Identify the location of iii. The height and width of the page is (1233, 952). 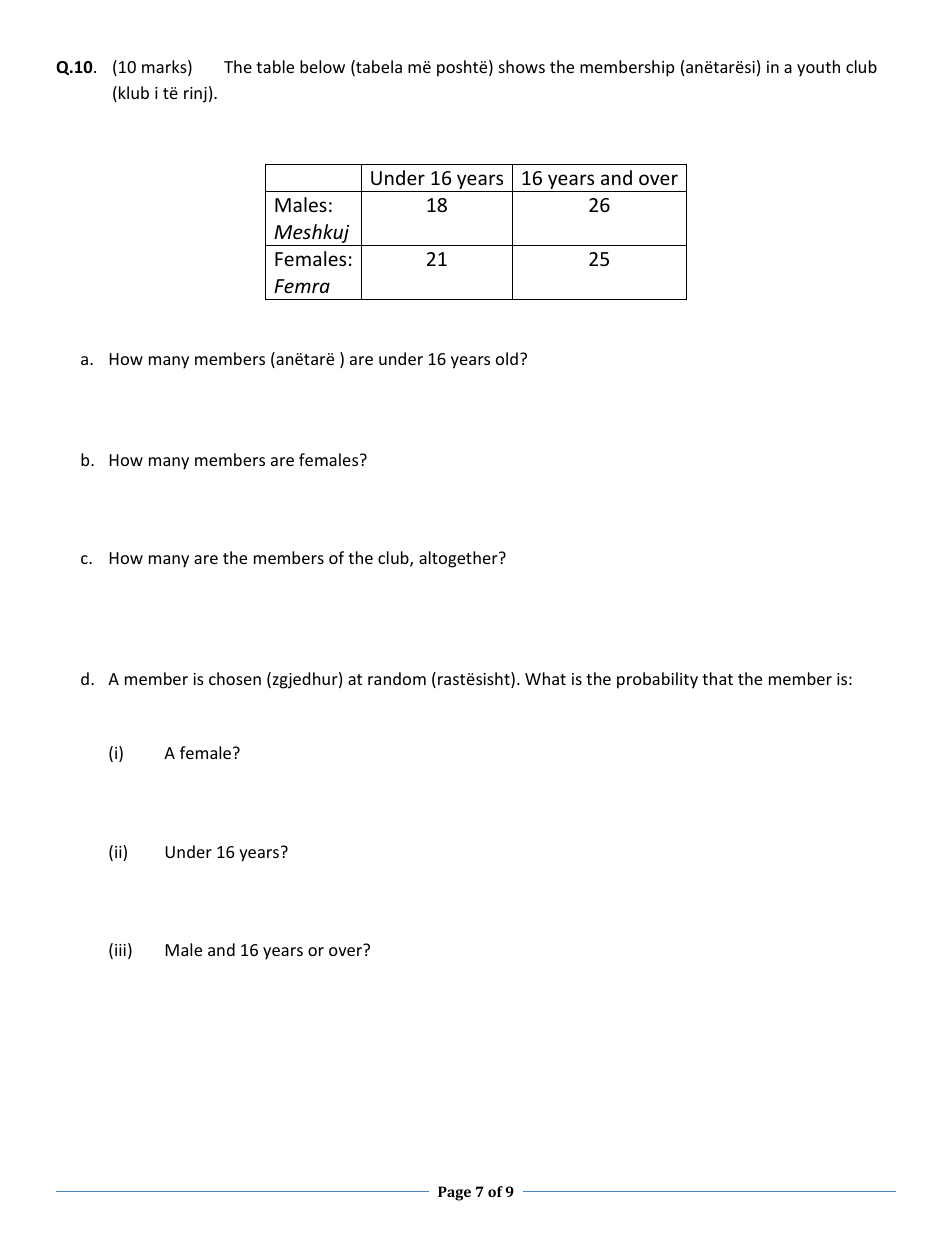
(120, 950).
